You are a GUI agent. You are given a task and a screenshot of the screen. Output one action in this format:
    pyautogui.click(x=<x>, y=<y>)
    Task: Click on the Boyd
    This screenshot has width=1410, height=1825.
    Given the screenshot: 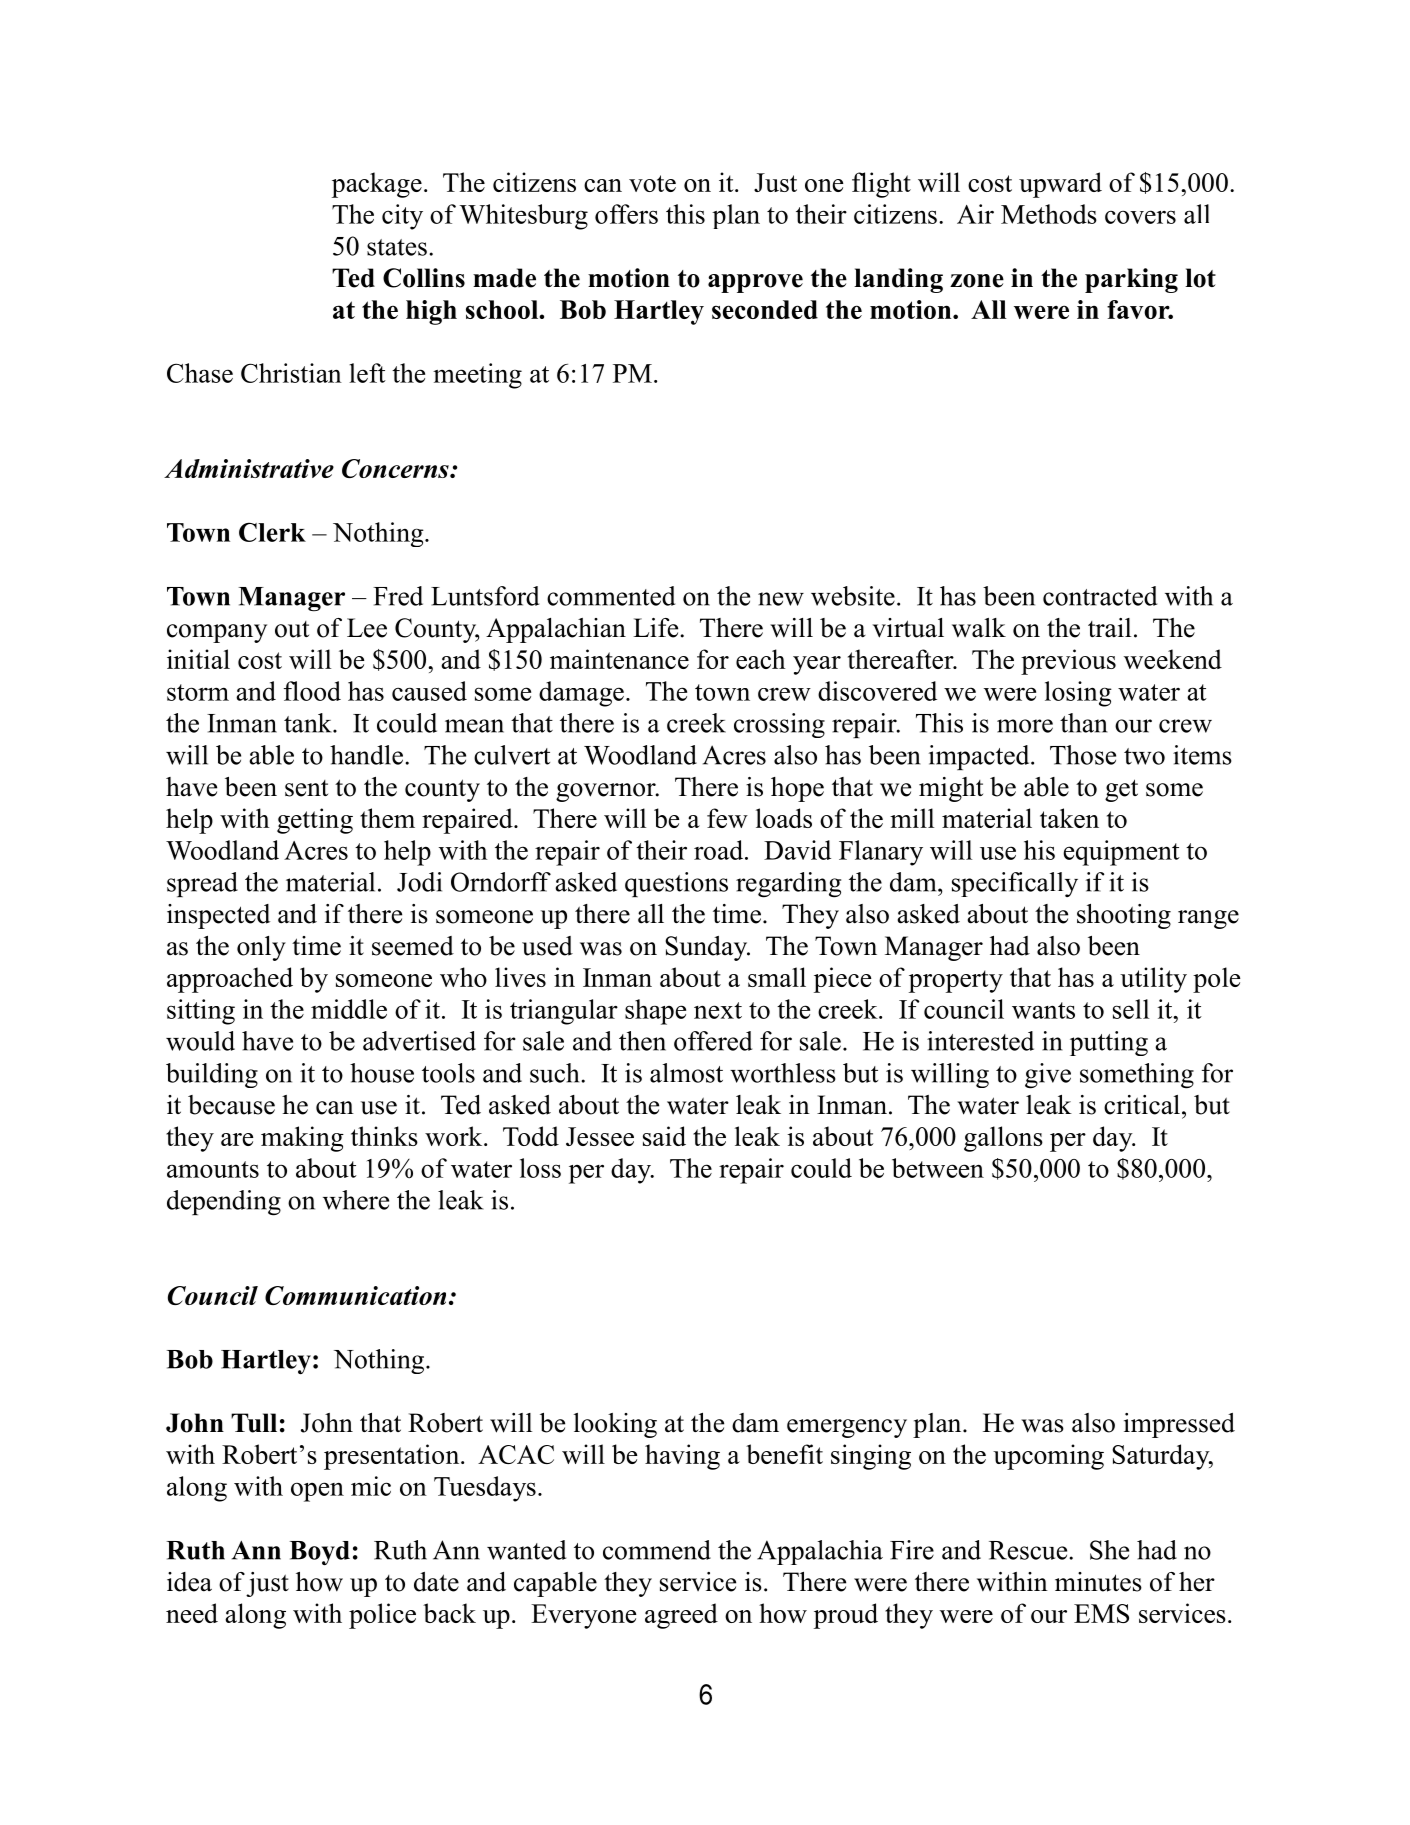 What is the action you would take?
    pyautogui.click(x=320, y=1553)
